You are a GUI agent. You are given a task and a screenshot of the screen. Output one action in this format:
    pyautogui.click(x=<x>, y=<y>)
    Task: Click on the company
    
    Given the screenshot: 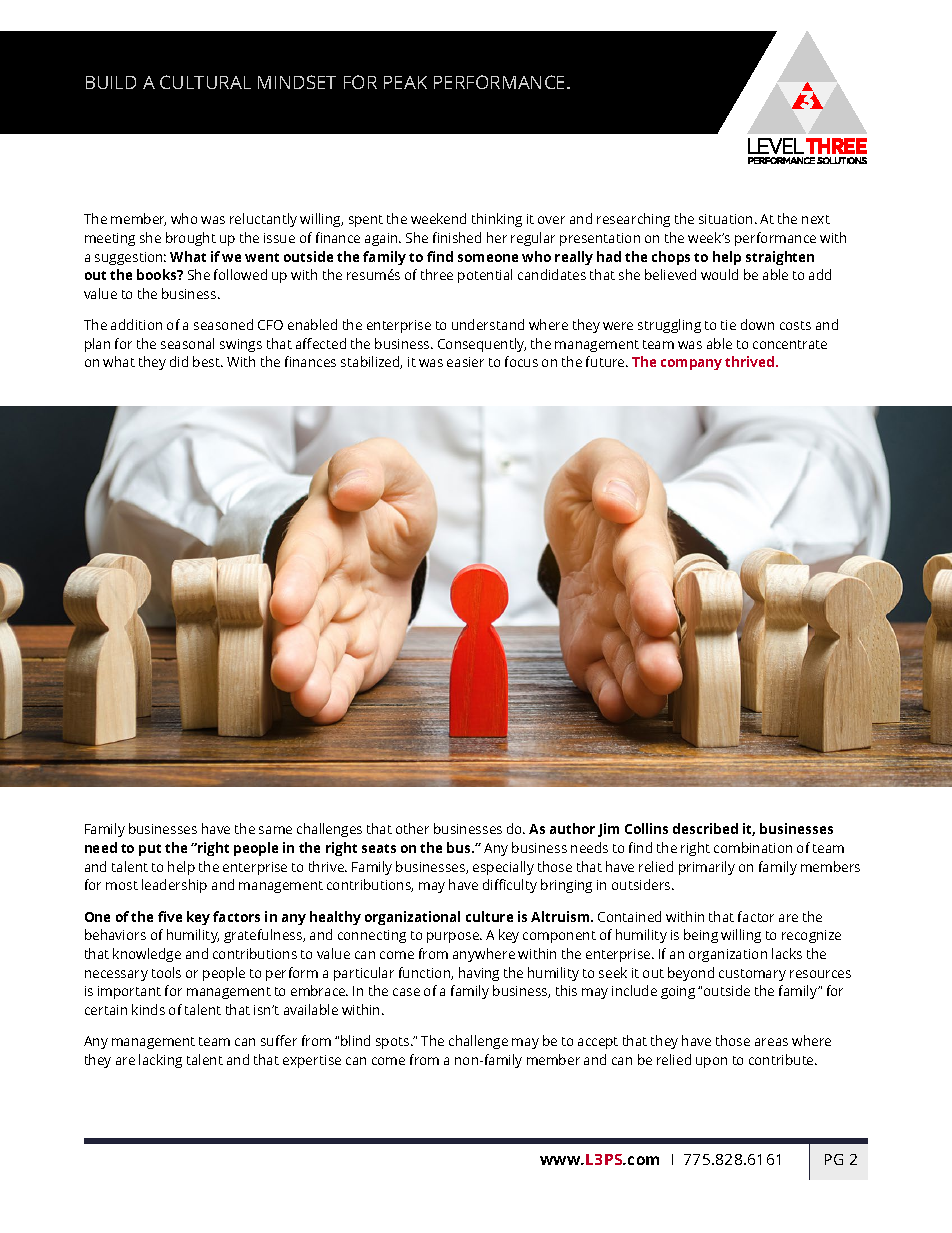 What is the action you would take?
    pyautogui.click(x=691, y=364)
